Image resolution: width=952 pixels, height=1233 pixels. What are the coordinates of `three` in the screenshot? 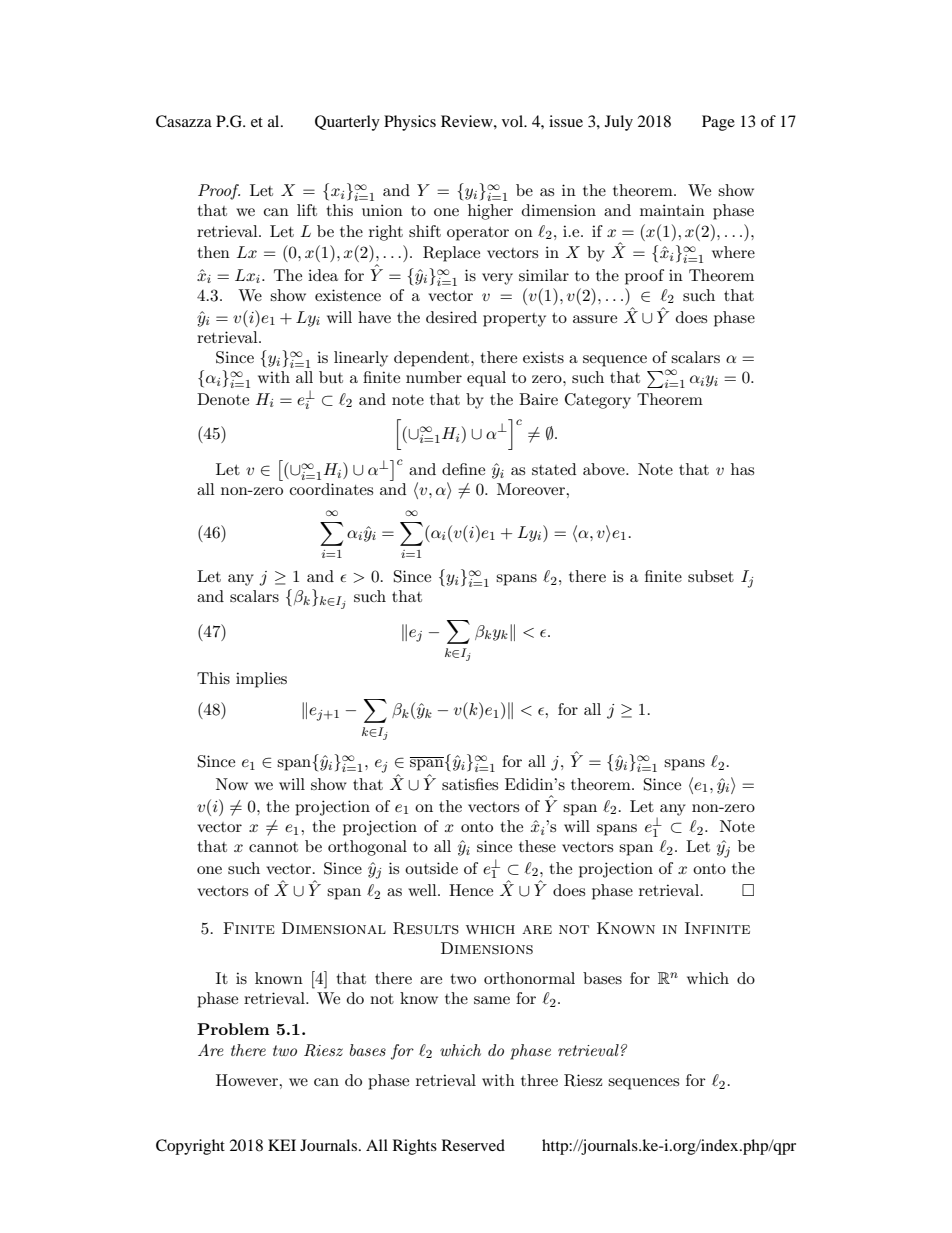 It's located at (539, 1080).
